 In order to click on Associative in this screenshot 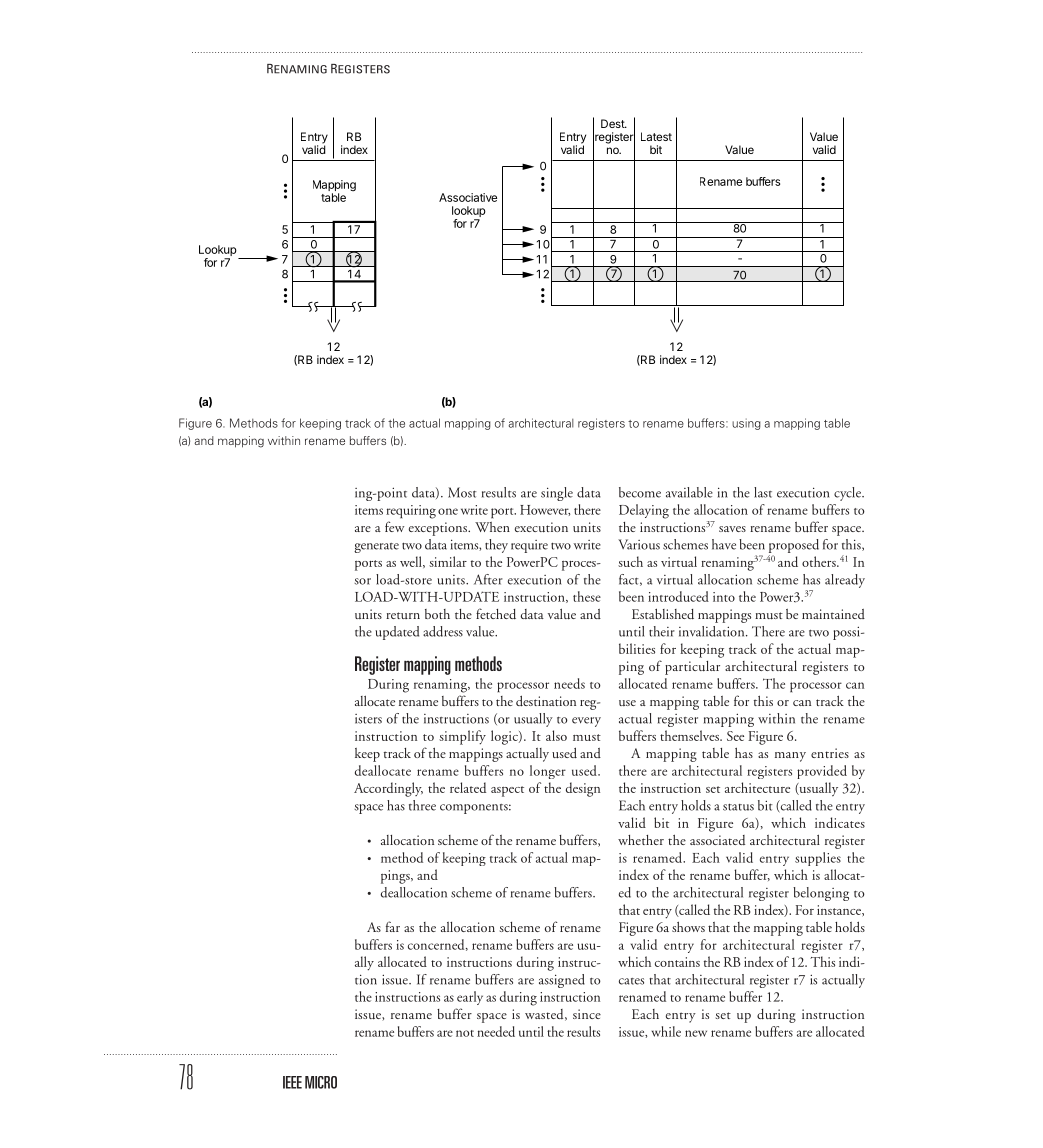, I will do `click(468, 197)`.
